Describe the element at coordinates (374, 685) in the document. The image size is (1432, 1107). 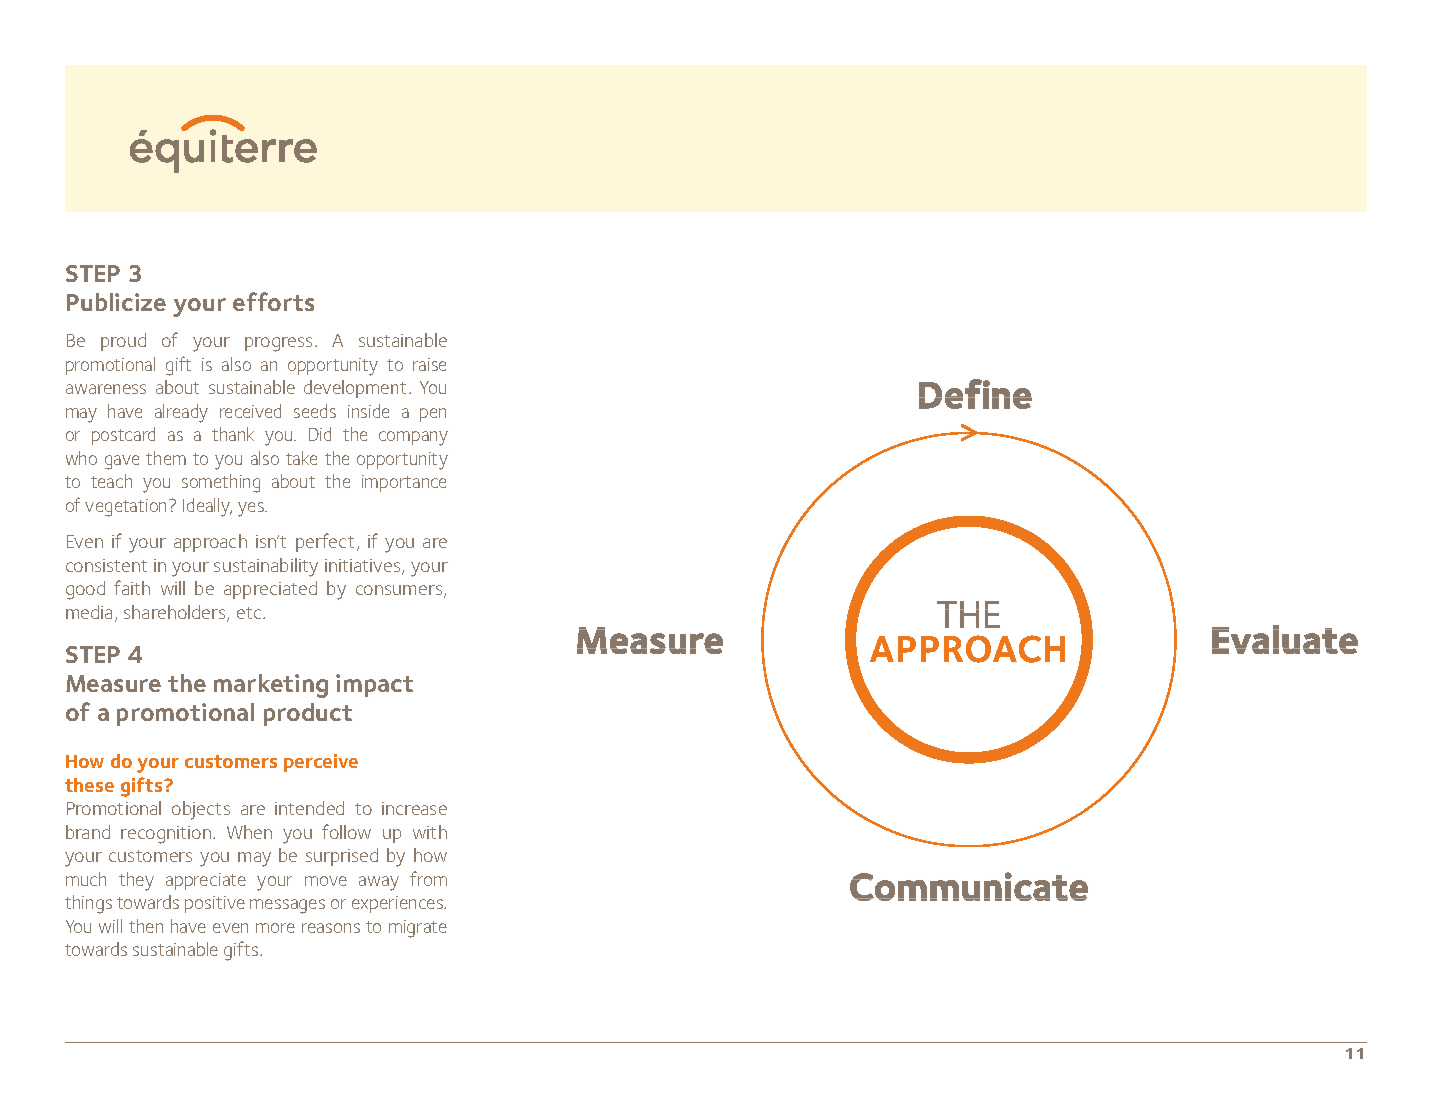
I see `impact` at that location.
